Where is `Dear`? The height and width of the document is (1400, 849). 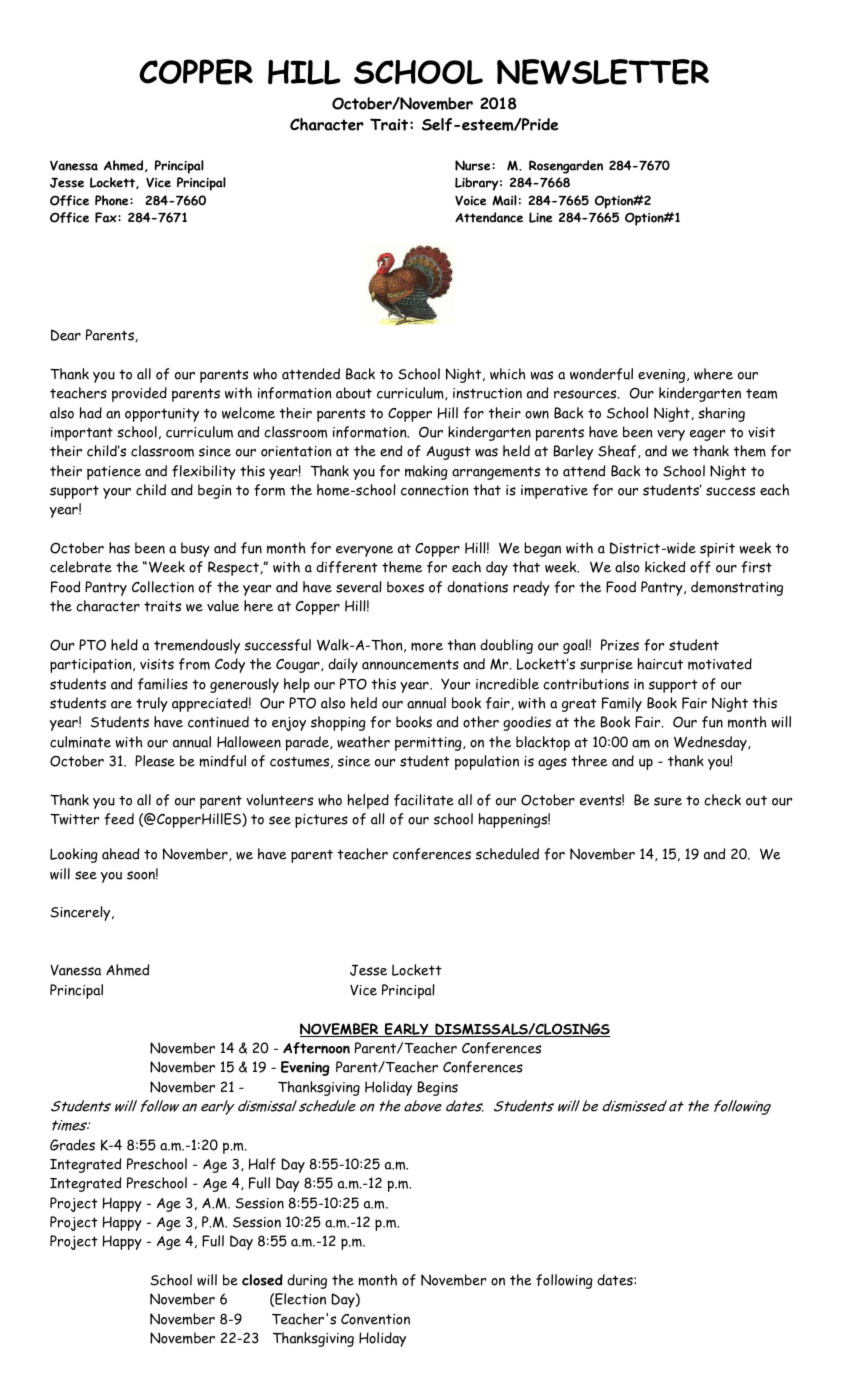
Dear is located at coordinates (66, 335).
